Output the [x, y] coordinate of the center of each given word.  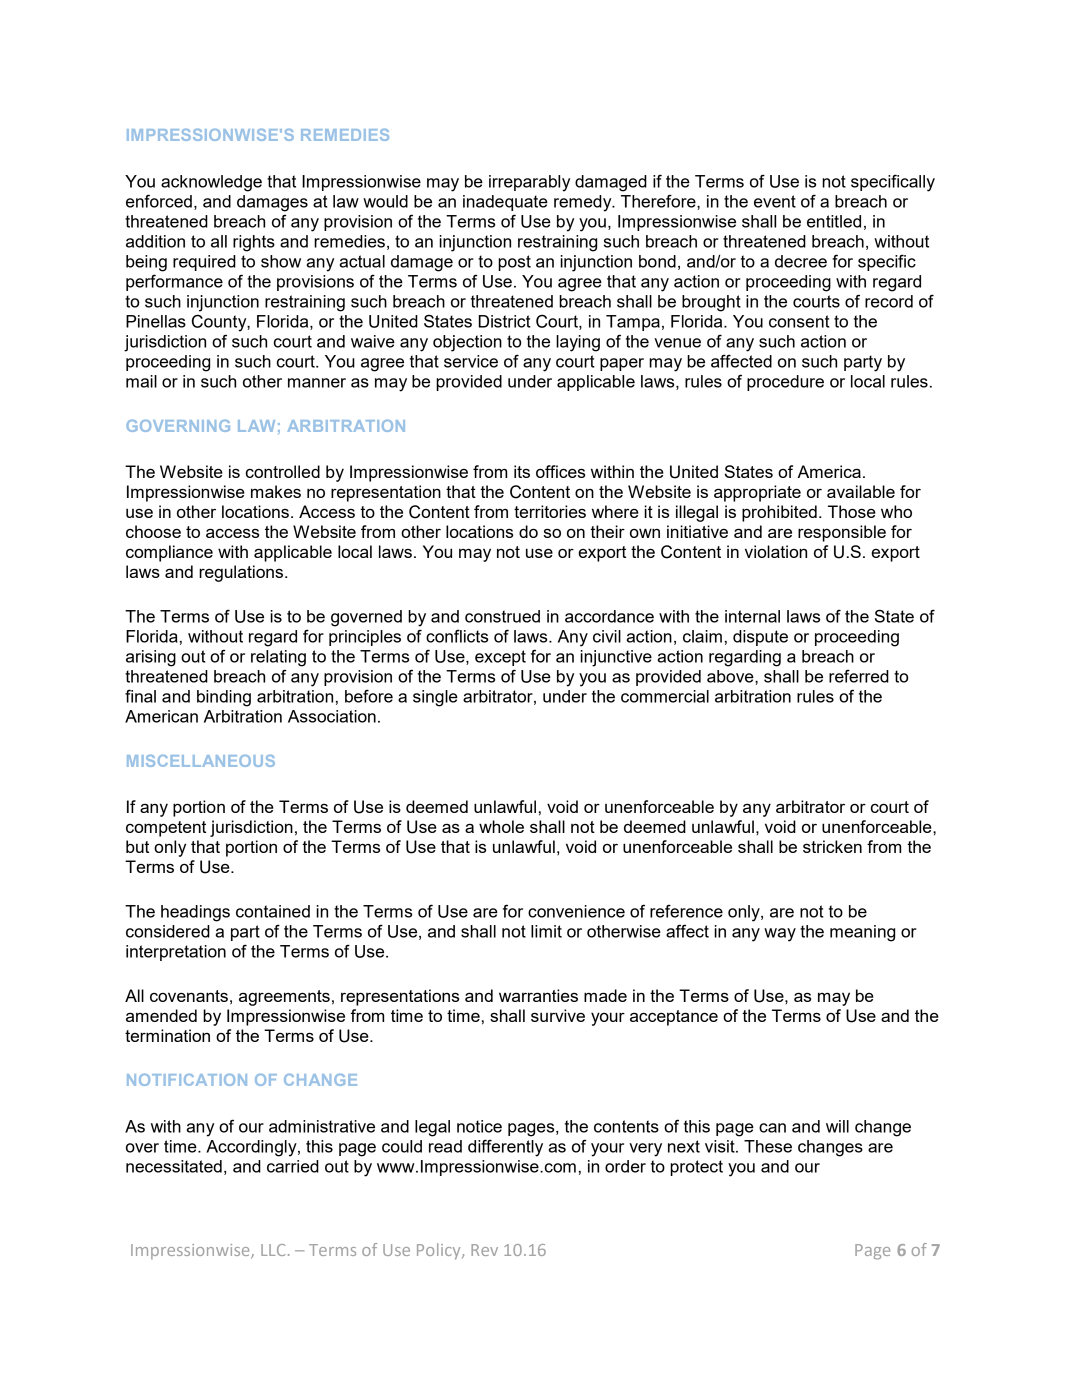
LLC [273, 1250]
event [775, 201]
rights [254, 243]
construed [502, 616]
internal [752, 616]
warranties [538, 995]
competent [166, 829]
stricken [832, 846]
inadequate [505, 203]
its [522, 471]
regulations [241, 573]
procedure [785, 383]
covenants [189, 996]
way [780, 935]
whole [501, 826]
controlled [283, 471]
